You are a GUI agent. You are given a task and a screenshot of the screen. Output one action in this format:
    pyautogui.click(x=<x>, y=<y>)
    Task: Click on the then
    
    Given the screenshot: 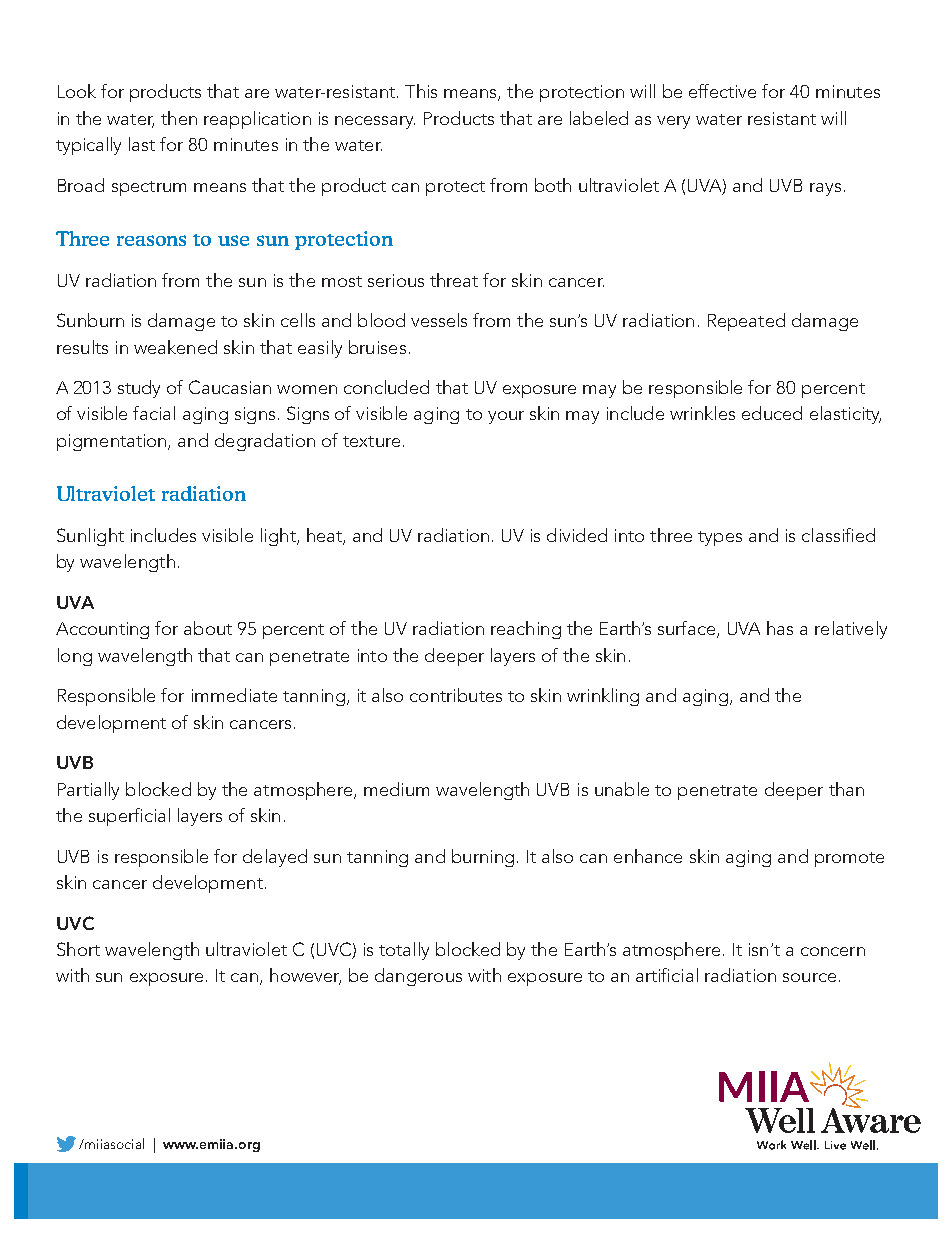 What is the action you would take?
    pyautogui.click(x=179, y=118)
